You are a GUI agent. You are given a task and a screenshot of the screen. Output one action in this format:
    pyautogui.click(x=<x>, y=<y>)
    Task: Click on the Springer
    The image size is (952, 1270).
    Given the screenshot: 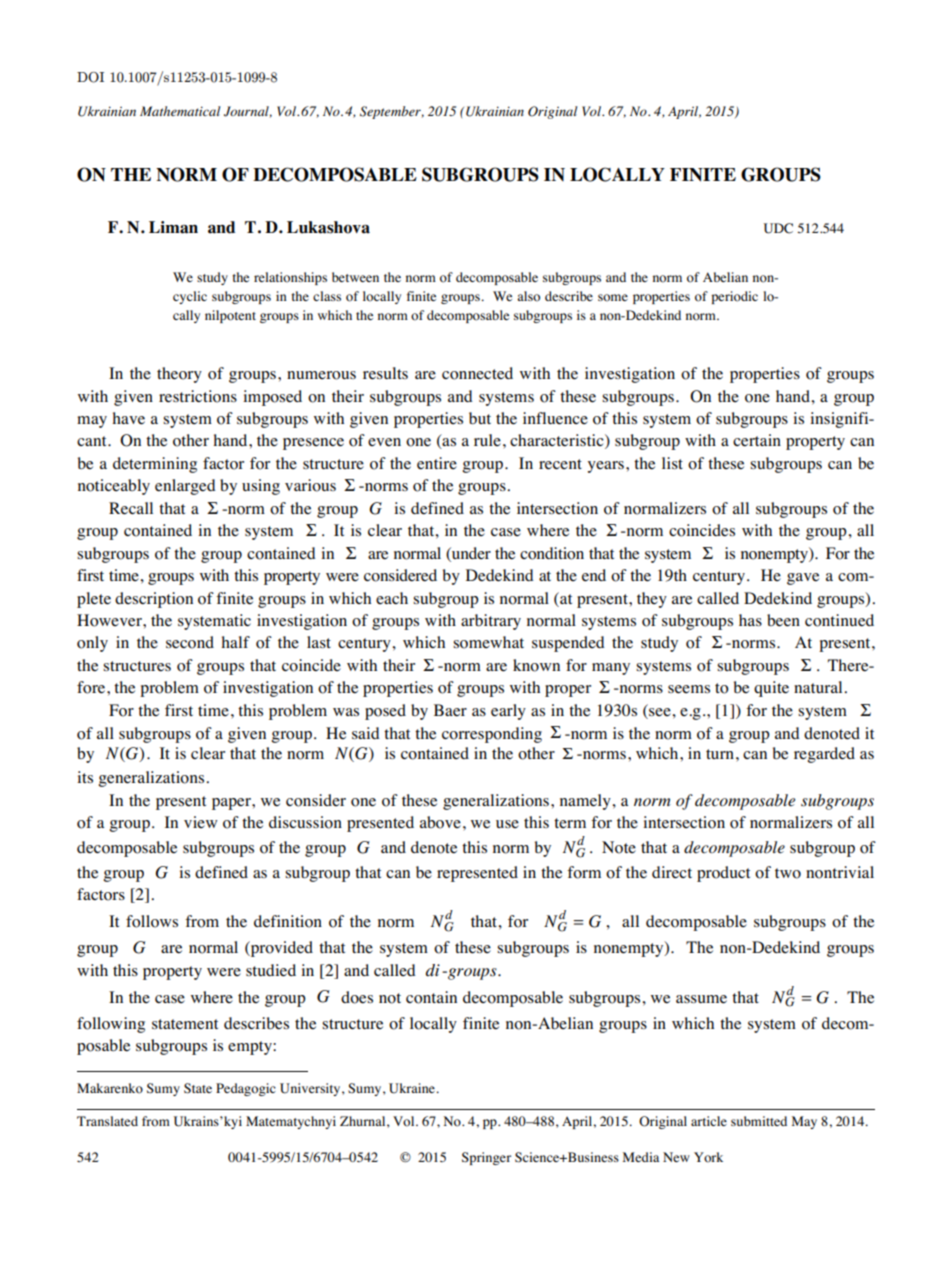 What is the action you would take?
    pyautogui.click(x=486, y=1158)
